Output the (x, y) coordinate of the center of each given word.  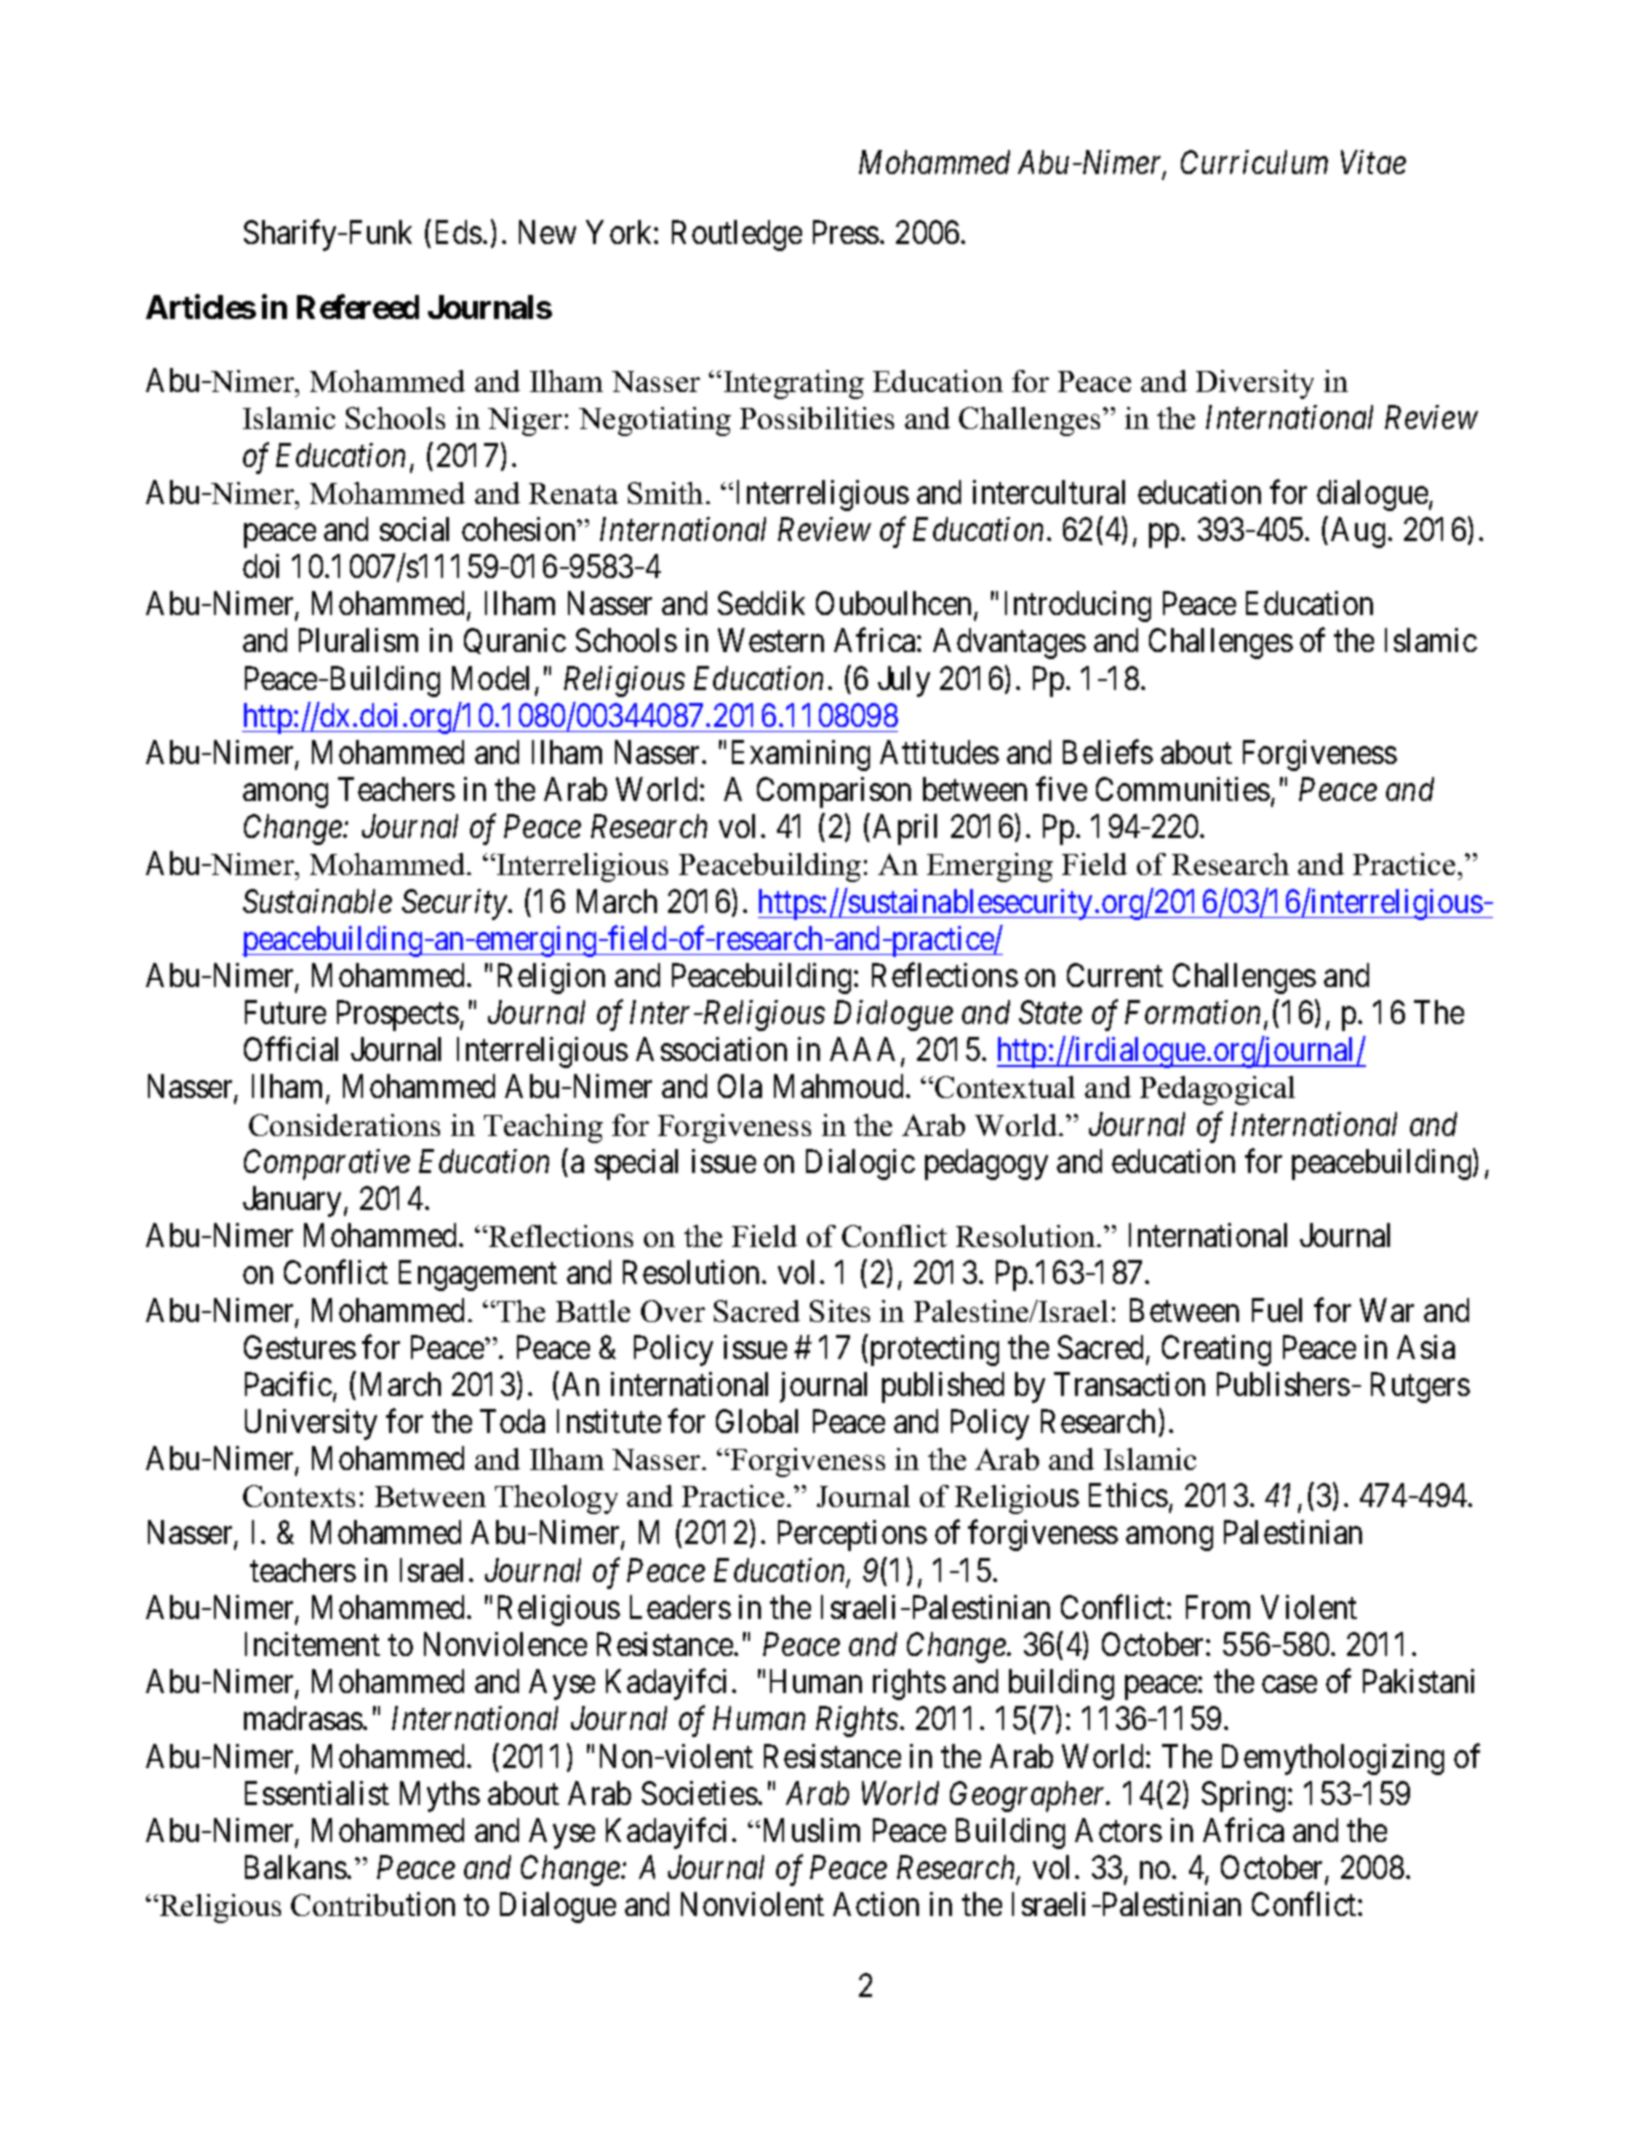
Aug (1358, 532)
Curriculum (1254, 162)
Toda (512, 1421)
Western (771, 640)
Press (846, 232)
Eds (459, 232)
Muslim (809, 1830)
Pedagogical (1217, 1090)
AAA (866, 1051)
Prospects (398, 1016)
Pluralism (358, 640)
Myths (440, 1796)
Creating (1216, 1350)
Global (757, 1421)
